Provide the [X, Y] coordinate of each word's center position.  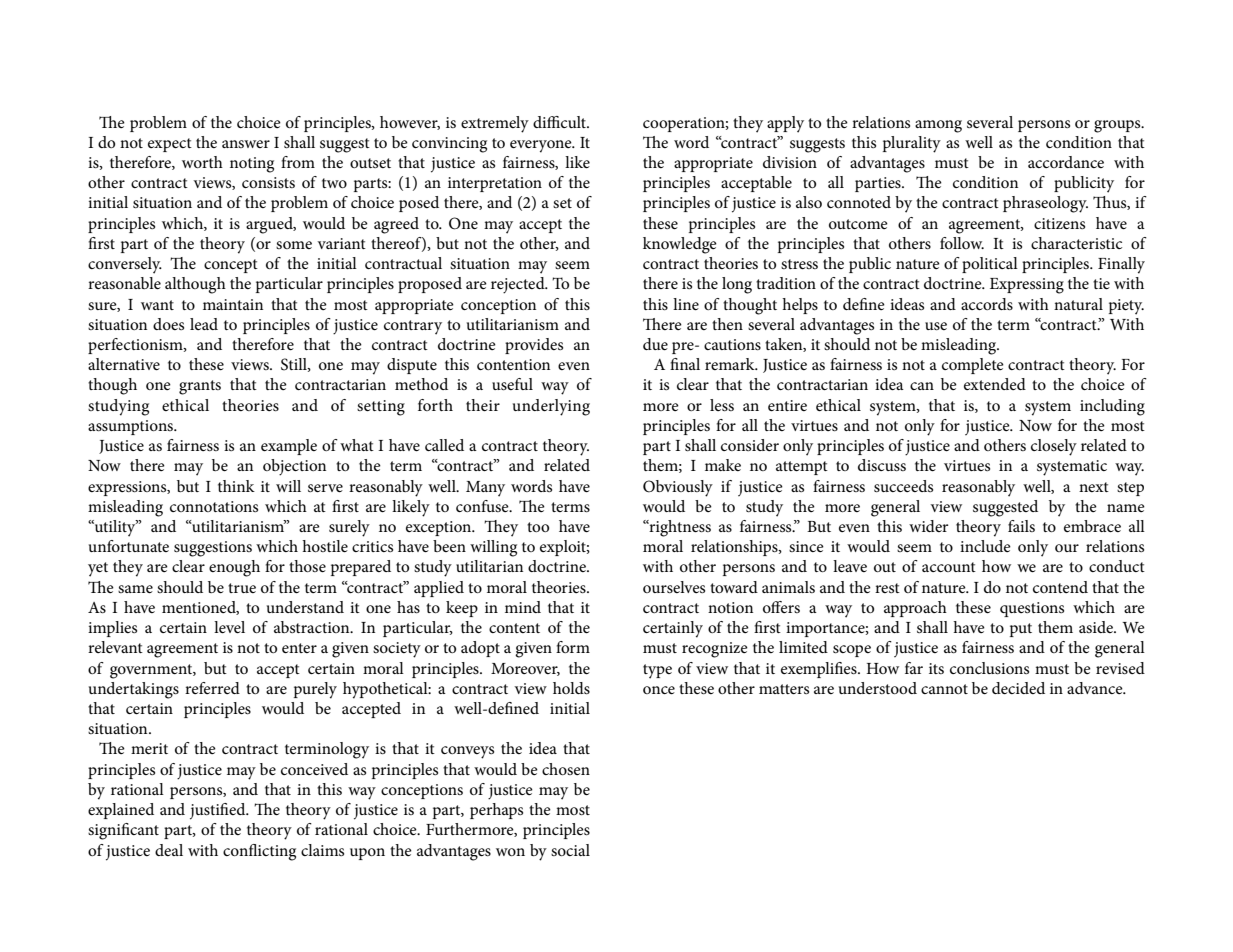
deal [169, 850]
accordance [1066, 162]
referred [212, 688]
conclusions [989, 668]
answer [246, 144]
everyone [542, 146]
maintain [233, 304]
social [570, 850]
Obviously [678, 488]
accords [987, 304]
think [236, 486]
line [686, 304]
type [657, 671]
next [1094, 487]
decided [1018, 688]
